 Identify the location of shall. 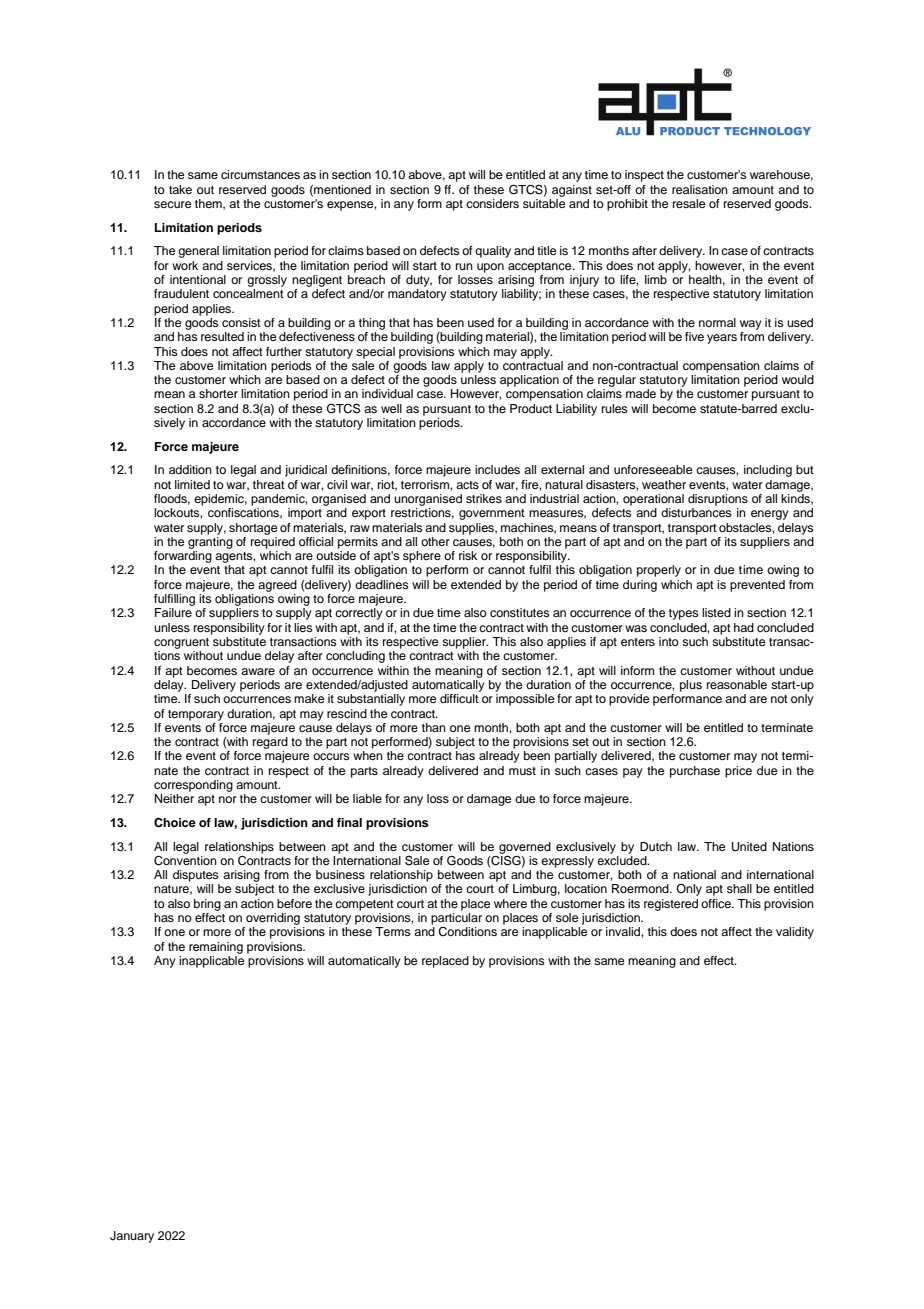
(739, 888).
